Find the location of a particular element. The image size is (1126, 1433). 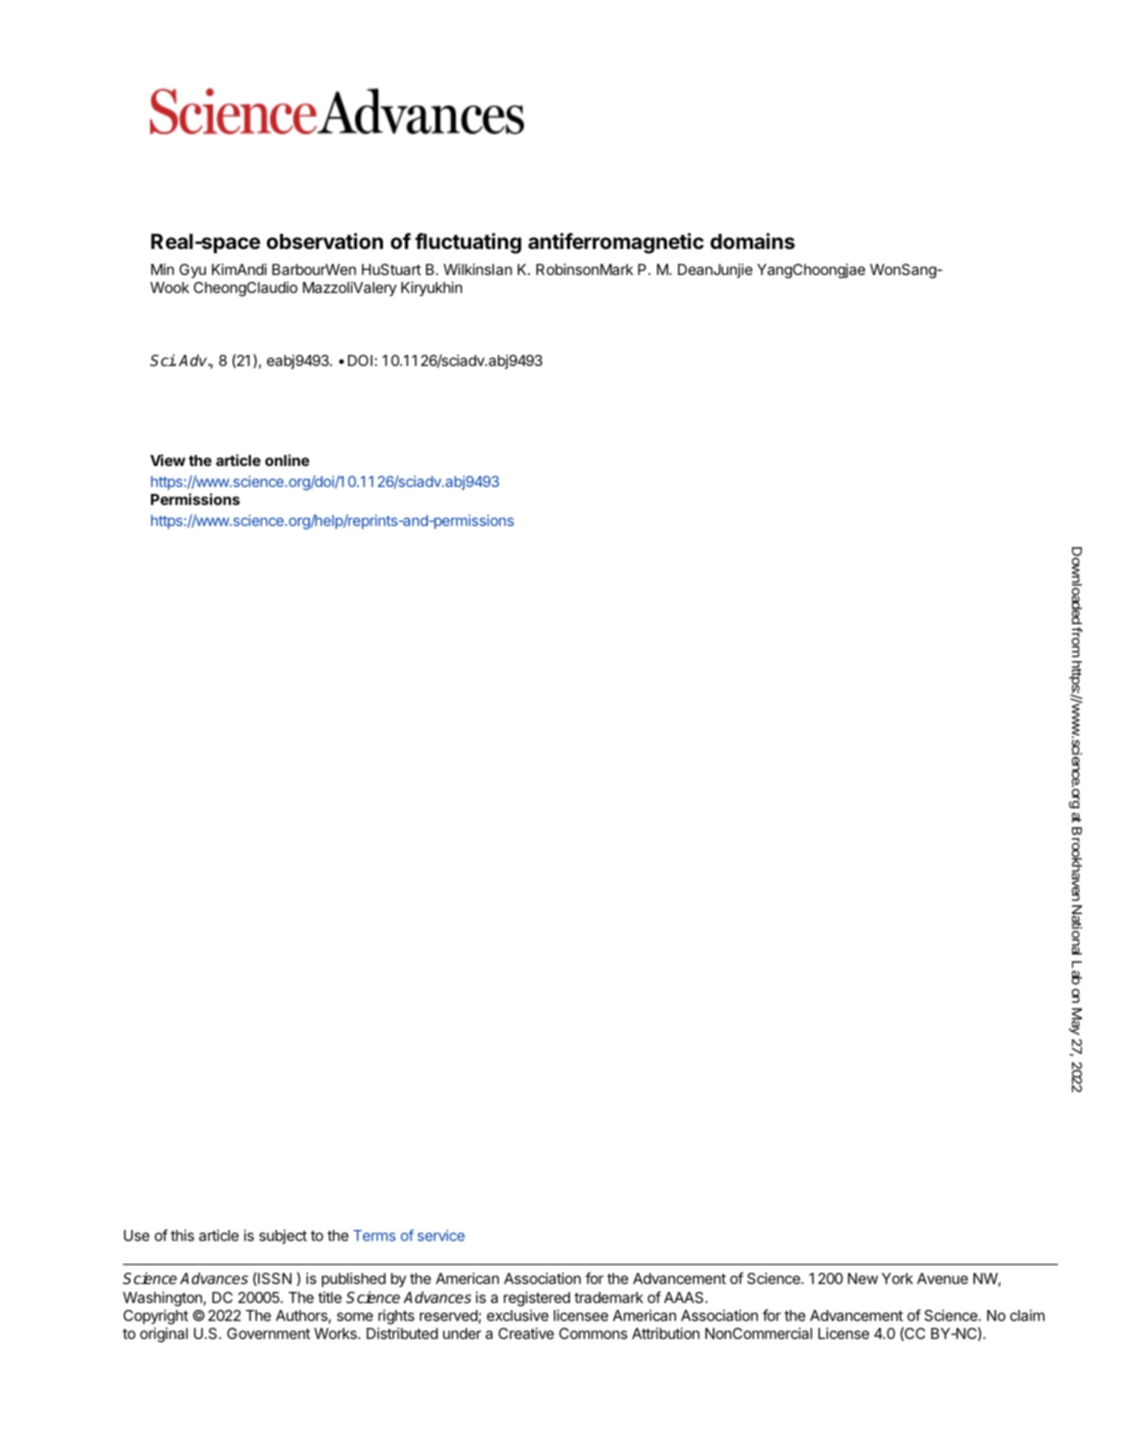

online is located at coordinates (287, 460).
